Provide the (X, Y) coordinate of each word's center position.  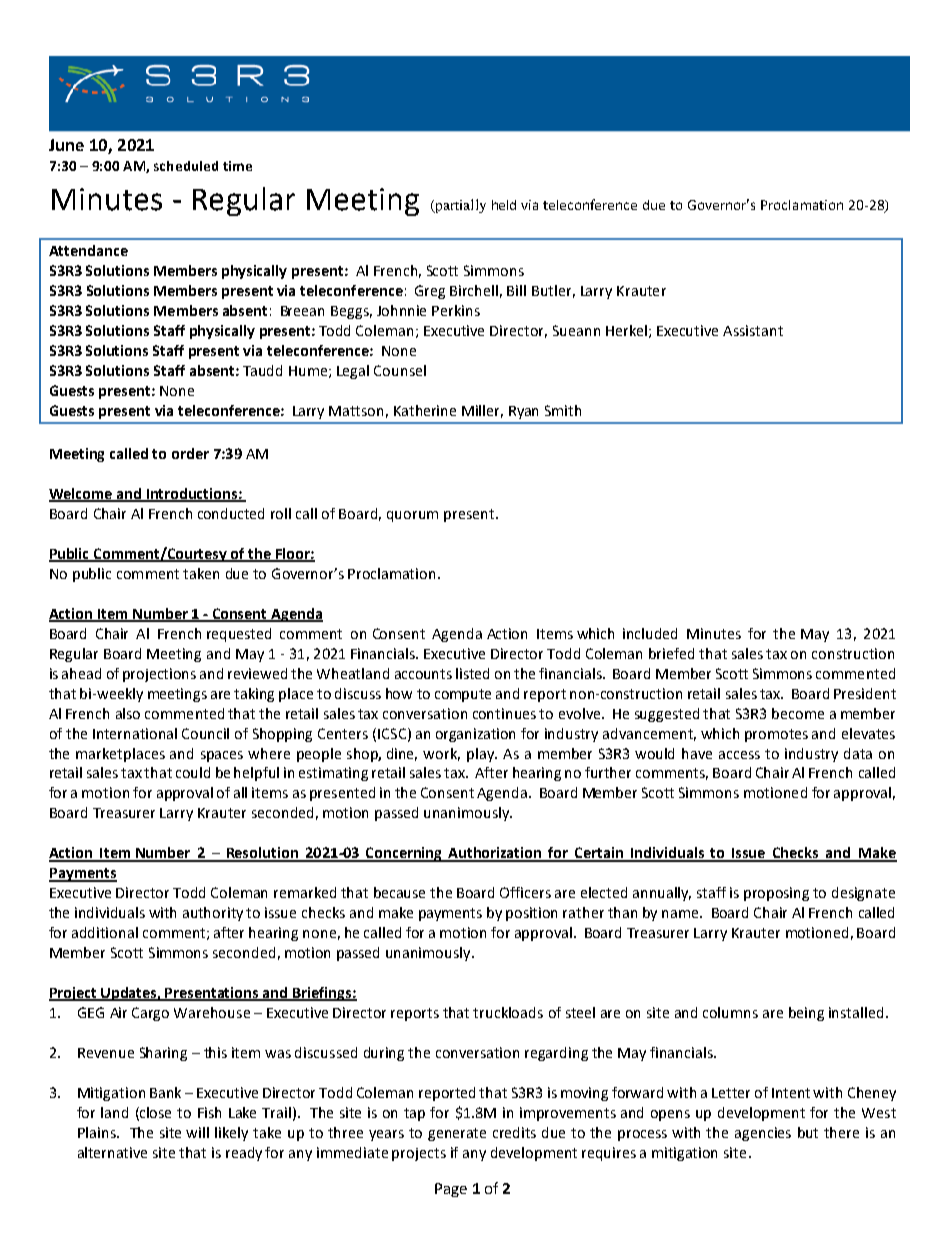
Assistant (753, 330)
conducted (231, 513)
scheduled (186, 166)
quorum (412, 516)
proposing (776, 894)
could (193, 772)
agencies (763, 1134)
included (650, 633)
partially (459, 206)
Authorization (495, 854)
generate (457, 1134)
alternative (112, 1152)
